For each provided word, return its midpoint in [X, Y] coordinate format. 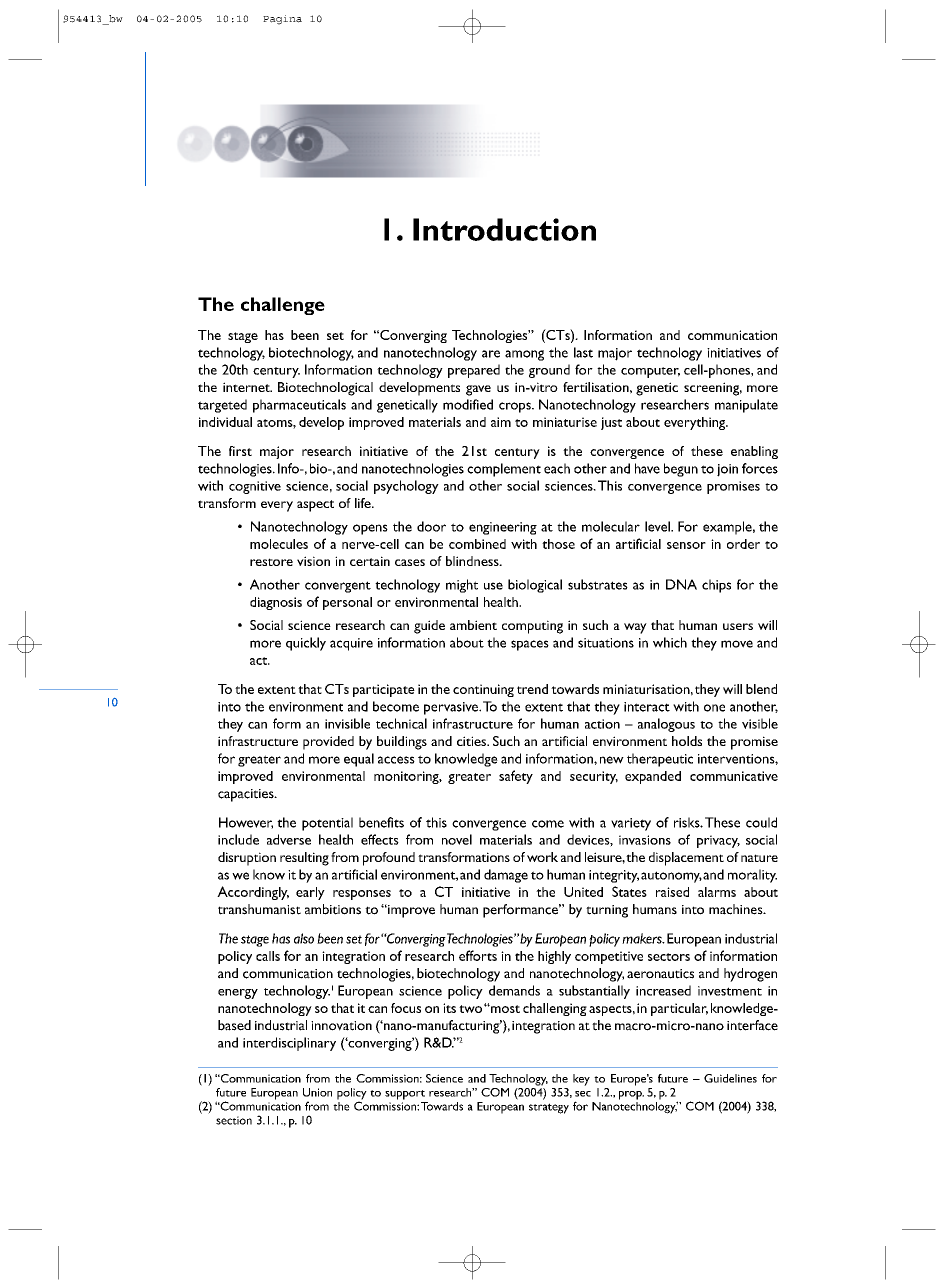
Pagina [282, 20]
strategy [549, 1108]
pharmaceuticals [299, 406]
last [583, 352]
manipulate [746, 406]
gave [478, 390]
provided [328, 743]
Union [317, 1092]
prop [631, 1095]
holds [687, 741]
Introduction [504, 229]
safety [516, 777]
